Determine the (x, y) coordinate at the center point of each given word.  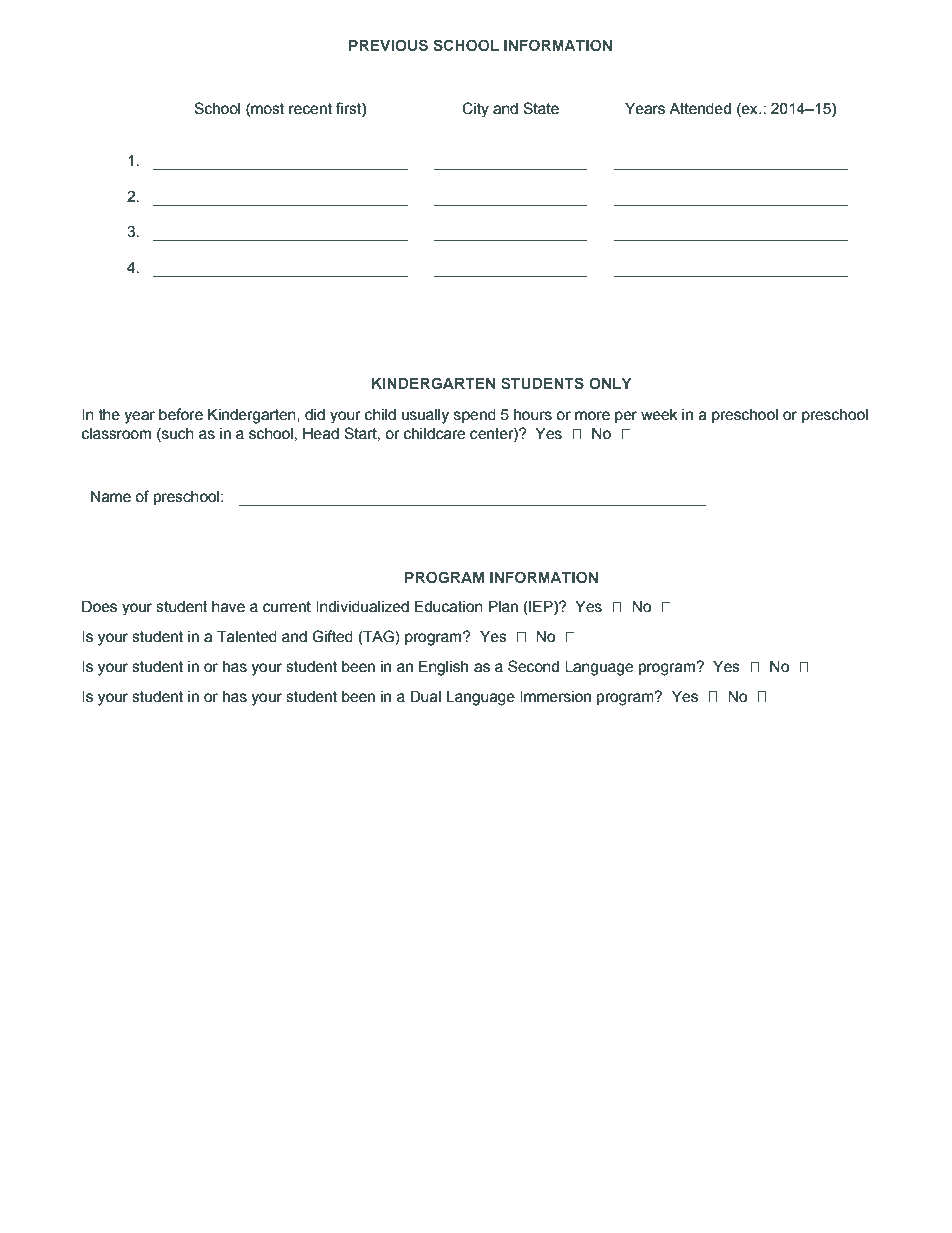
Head (321, 433)
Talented (247, 636)
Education (448, 606)
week (659, 415)
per (626, 417)
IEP (541, 607)
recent (310, 109)
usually (425, 416)
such (177, 435)
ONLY (610, 383)
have (228, 607)
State (541, 108)
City (475, 110)
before (181, 414)
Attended (700, 108)
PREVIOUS (388, 45)
